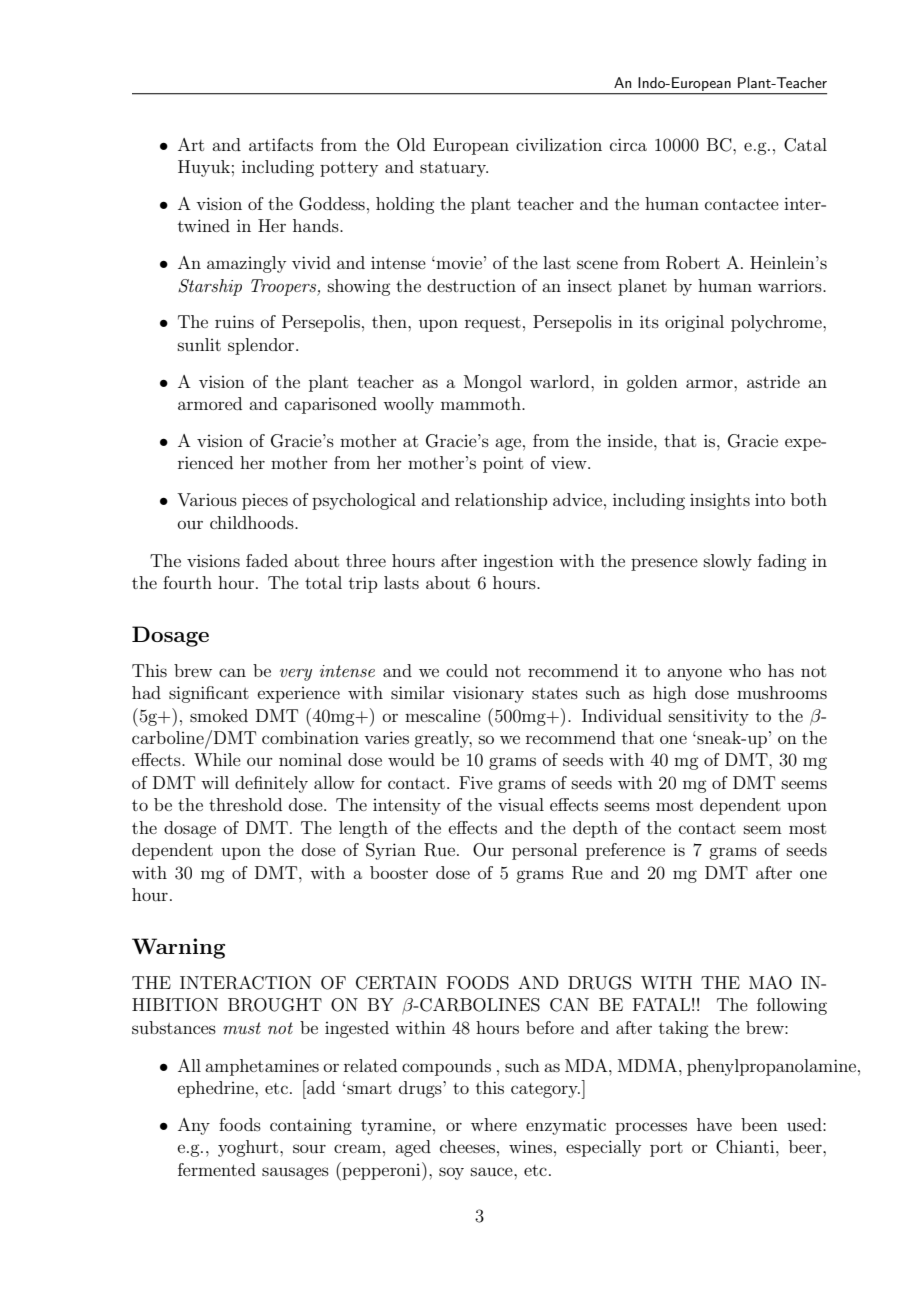 The image size is (924, 1308). Describe the element at coordinates (199, 344) in the screenshot. I see `sunlit` at that location.
